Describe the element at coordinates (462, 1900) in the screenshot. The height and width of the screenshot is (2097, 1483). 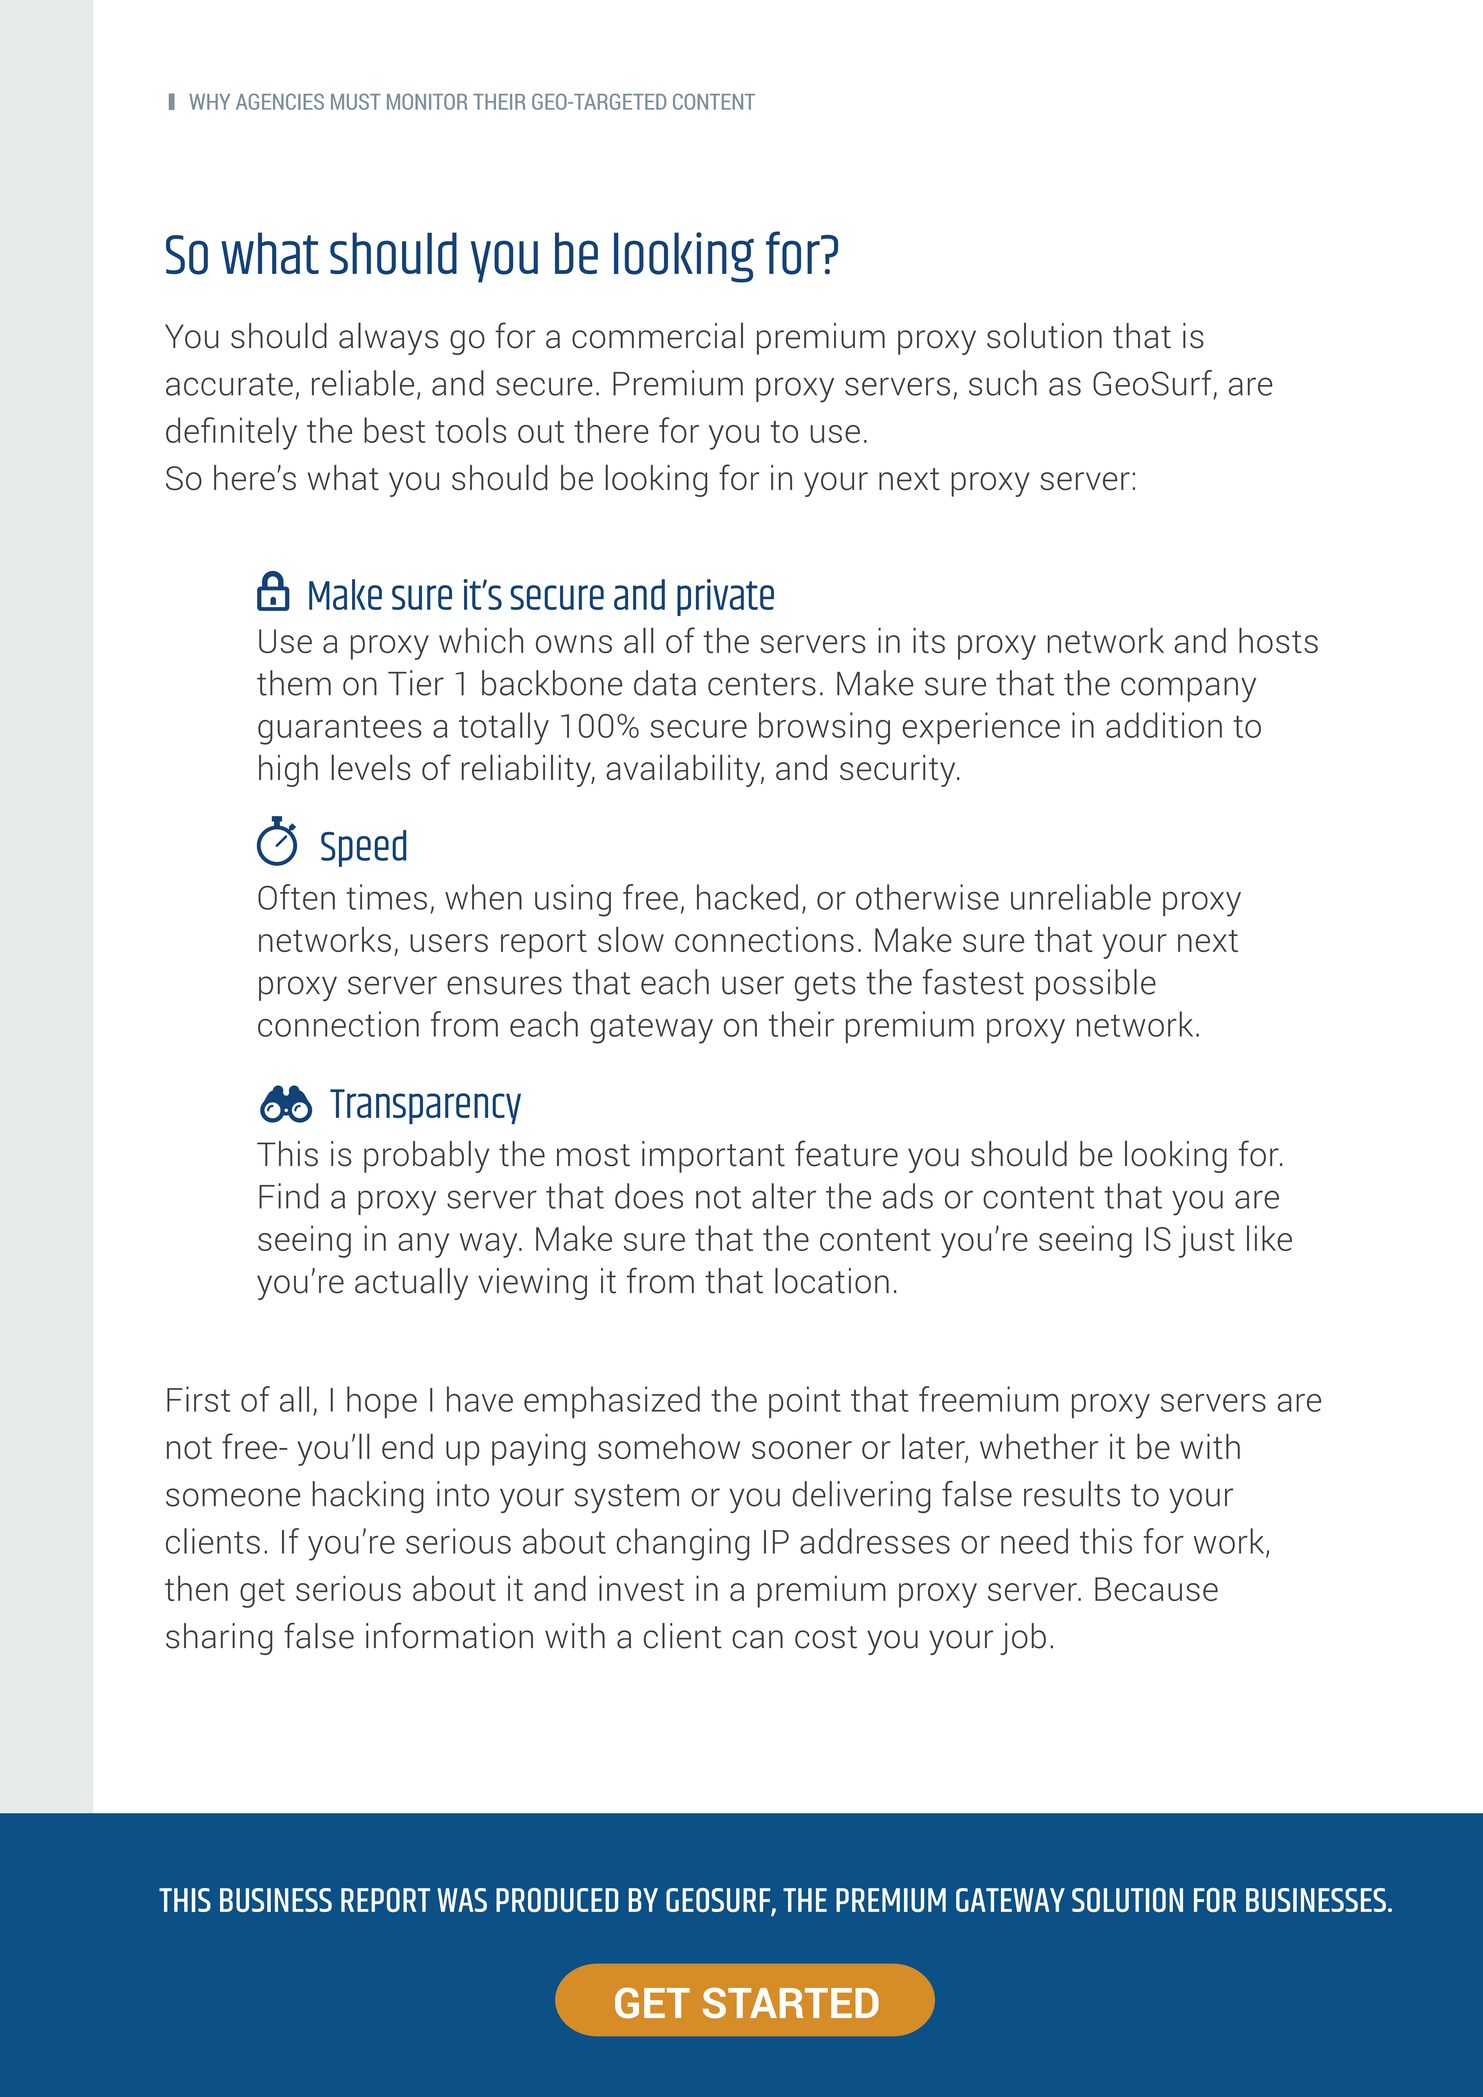
I see `WAS` at that location.
